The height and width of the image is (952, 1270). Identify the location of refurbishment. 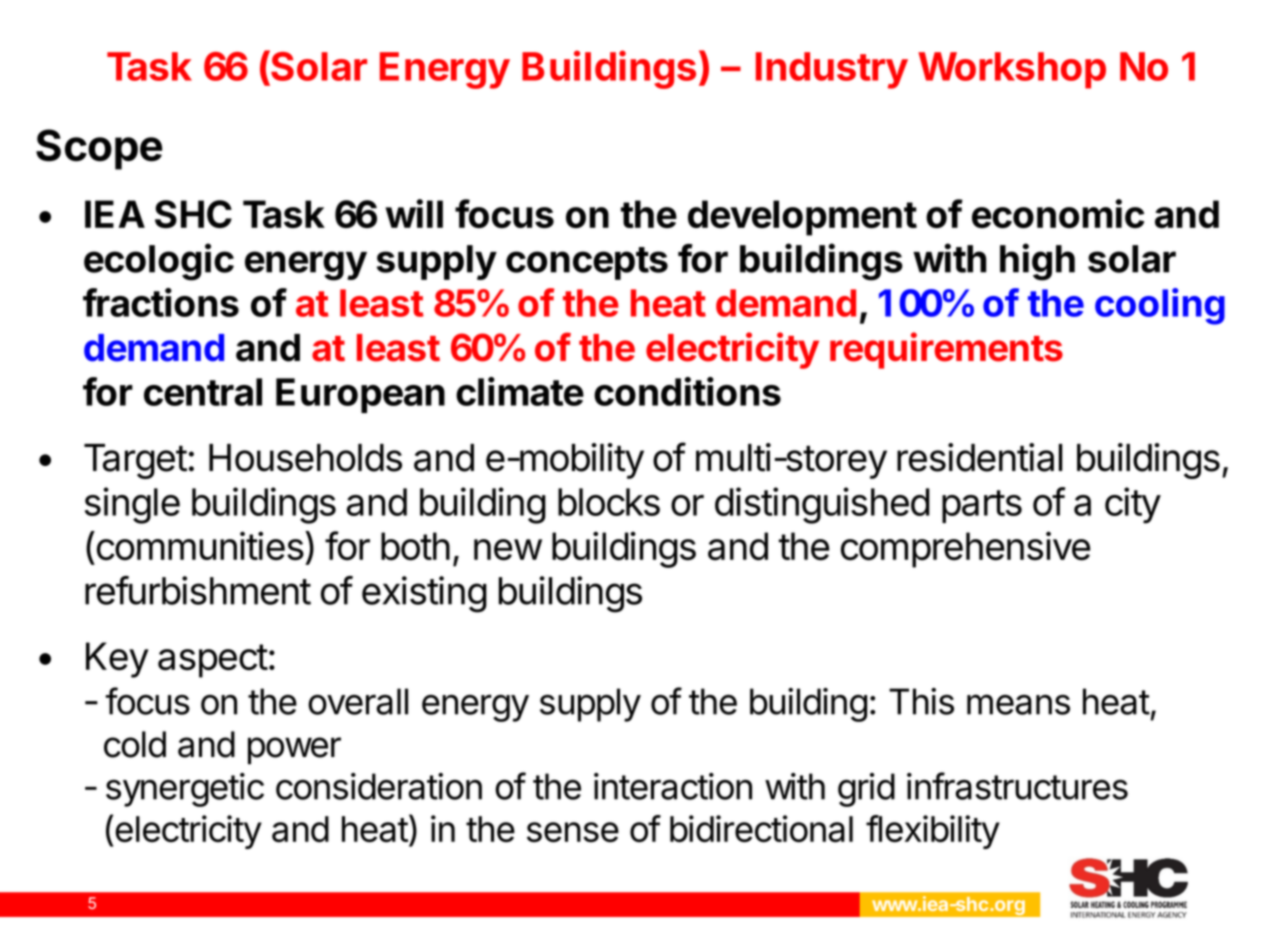
(198, 590).
